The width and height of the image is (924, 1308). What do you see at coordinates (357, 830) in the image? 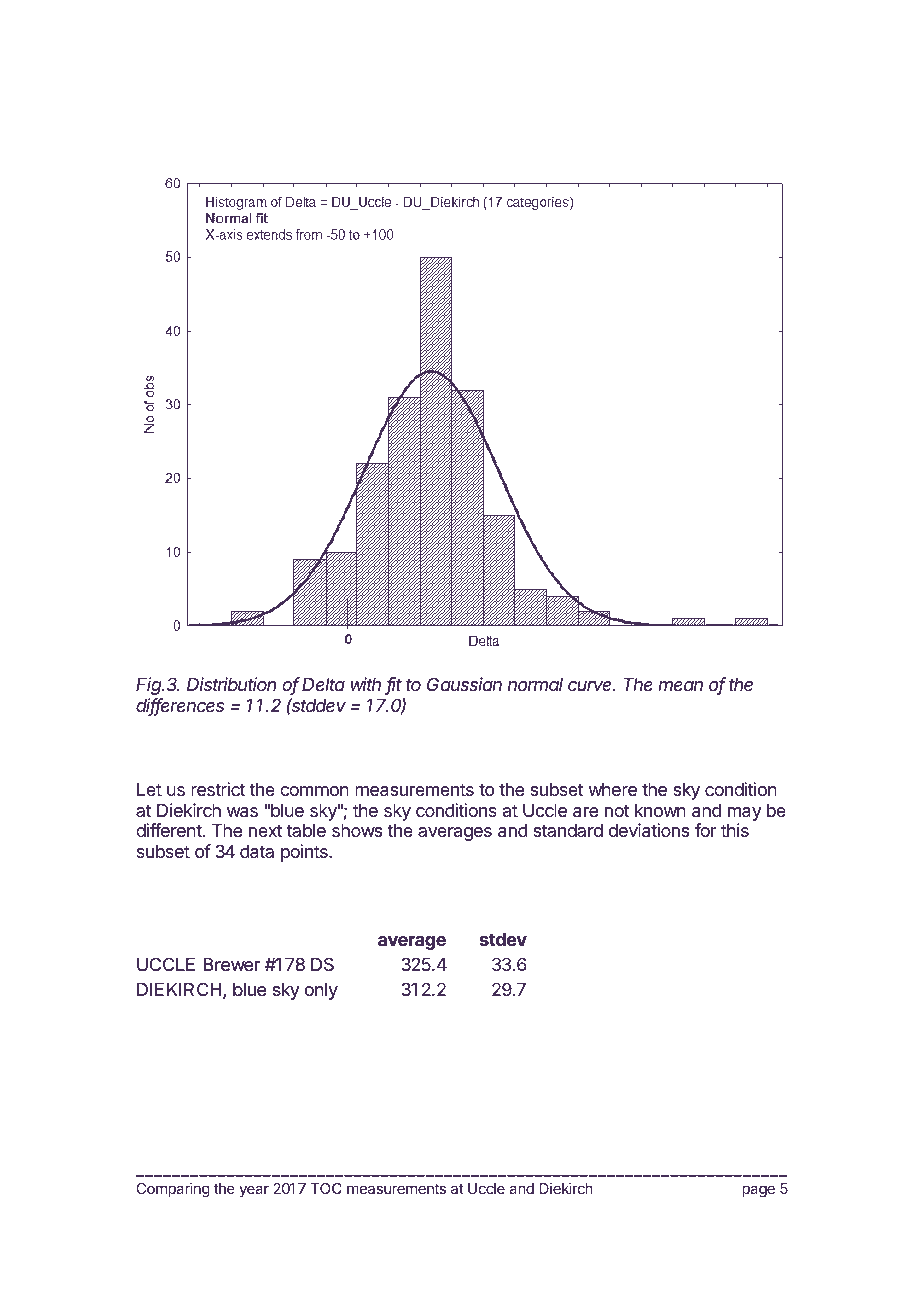
I see `shows` at bounding box center [357, 830].
